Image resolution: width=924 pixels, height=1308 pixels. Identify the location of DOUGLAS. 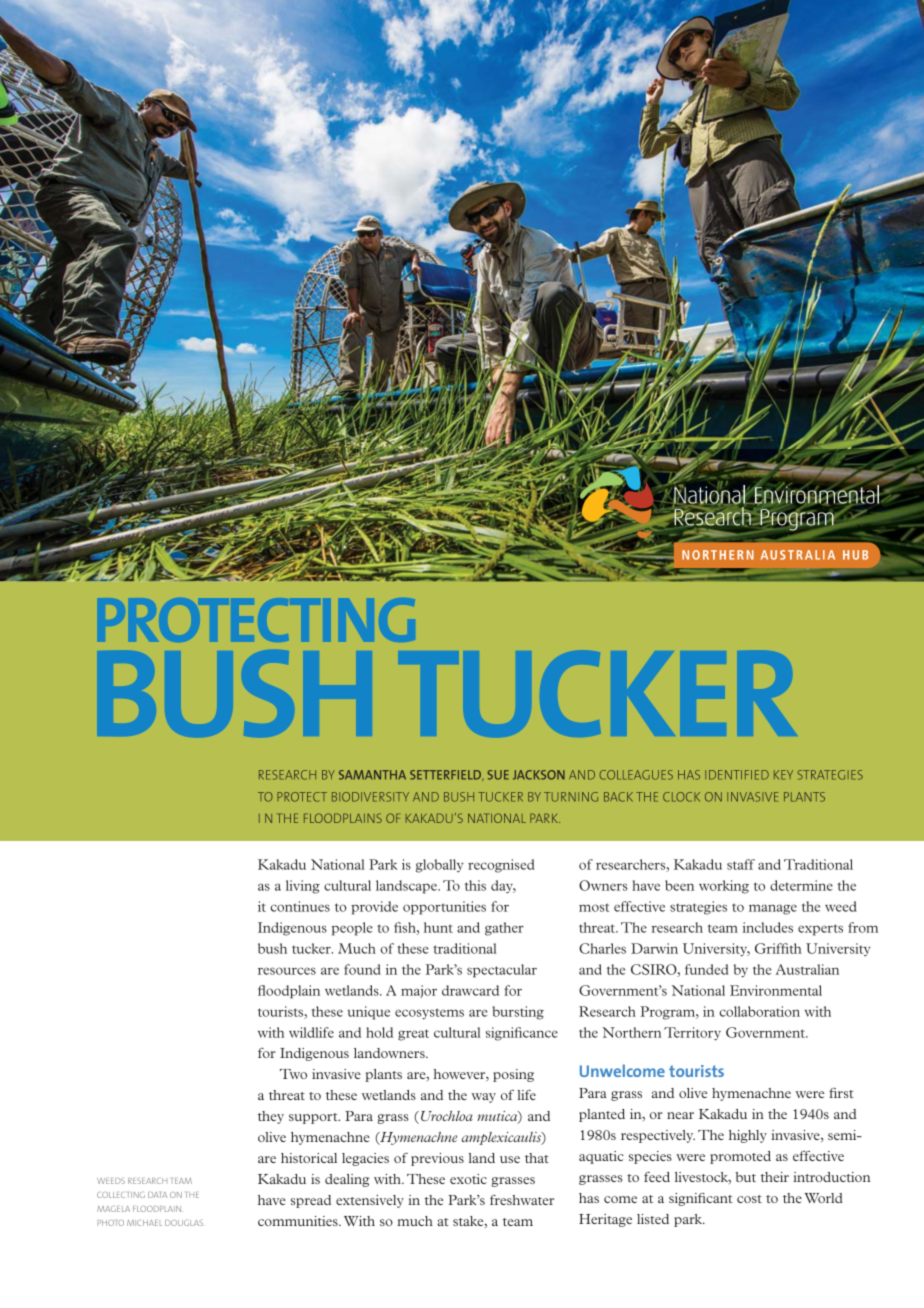
(185, 1223).
